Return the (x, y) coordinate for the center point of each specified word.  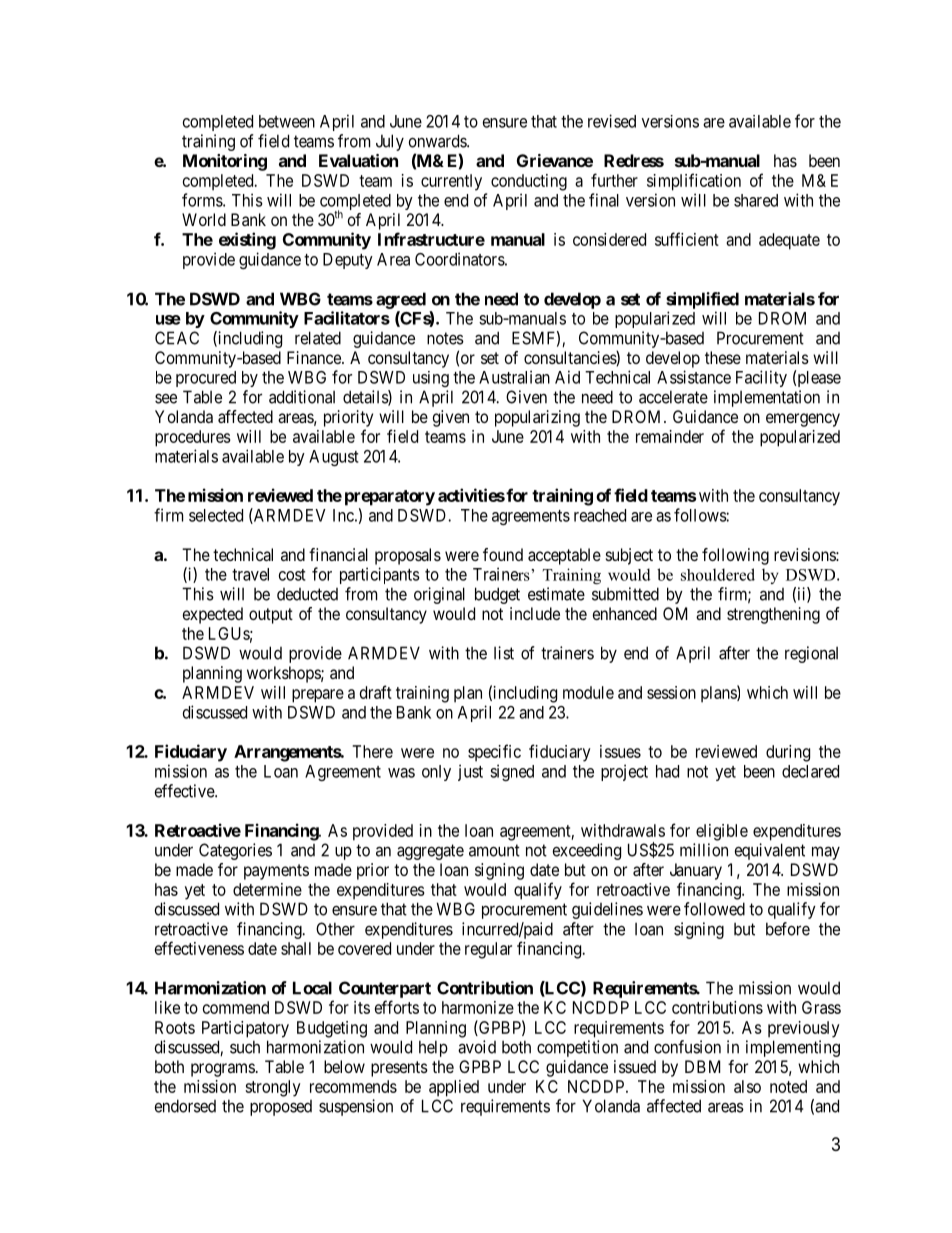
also (747, 1086)
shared (756, 200)
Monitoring (225, 162)
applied (454, 1088)
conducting (529, 182)
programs (223, 1070)
